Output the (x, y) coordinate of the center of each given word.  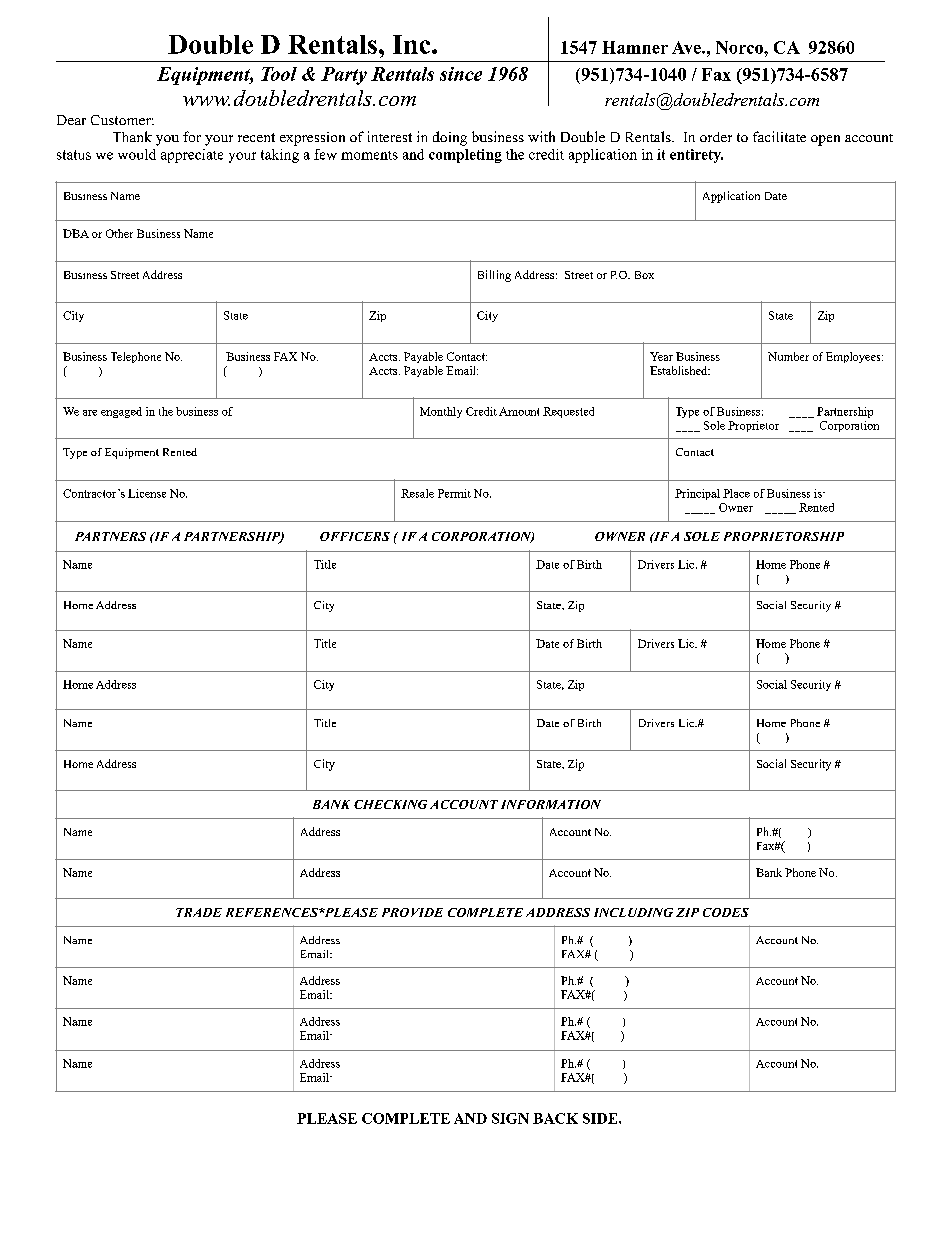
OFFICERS (355, 536)
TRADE (199, 912)
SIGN (510, 1118)
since (461, 74)
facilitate (779, 136)
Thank (132, 136)
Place (736, 493)
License (147, 493)
